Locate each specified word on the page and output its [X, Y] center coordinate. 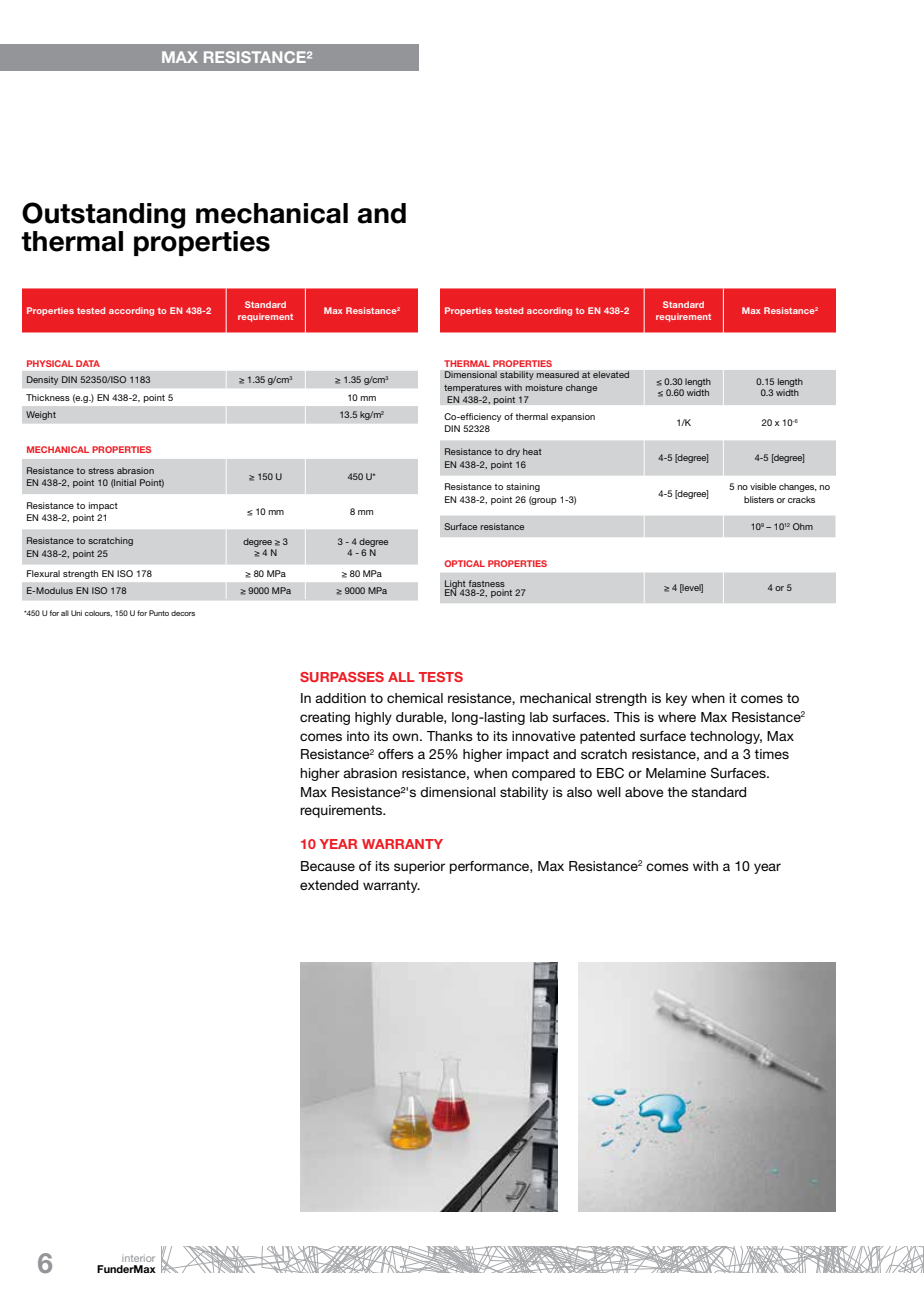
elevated [611, 374]
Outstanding [103, 215]
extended [329, 885]
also [579, 792]
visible [763, 486]
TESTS [441, 677]
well [609, 792]
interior [138, 1258]
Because [328, 866]
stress [101, 471]
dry [513, 452]
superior [419, 867]
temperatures [473, 389]
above [644, 792]
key [676, 699]
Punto [159, 613]
